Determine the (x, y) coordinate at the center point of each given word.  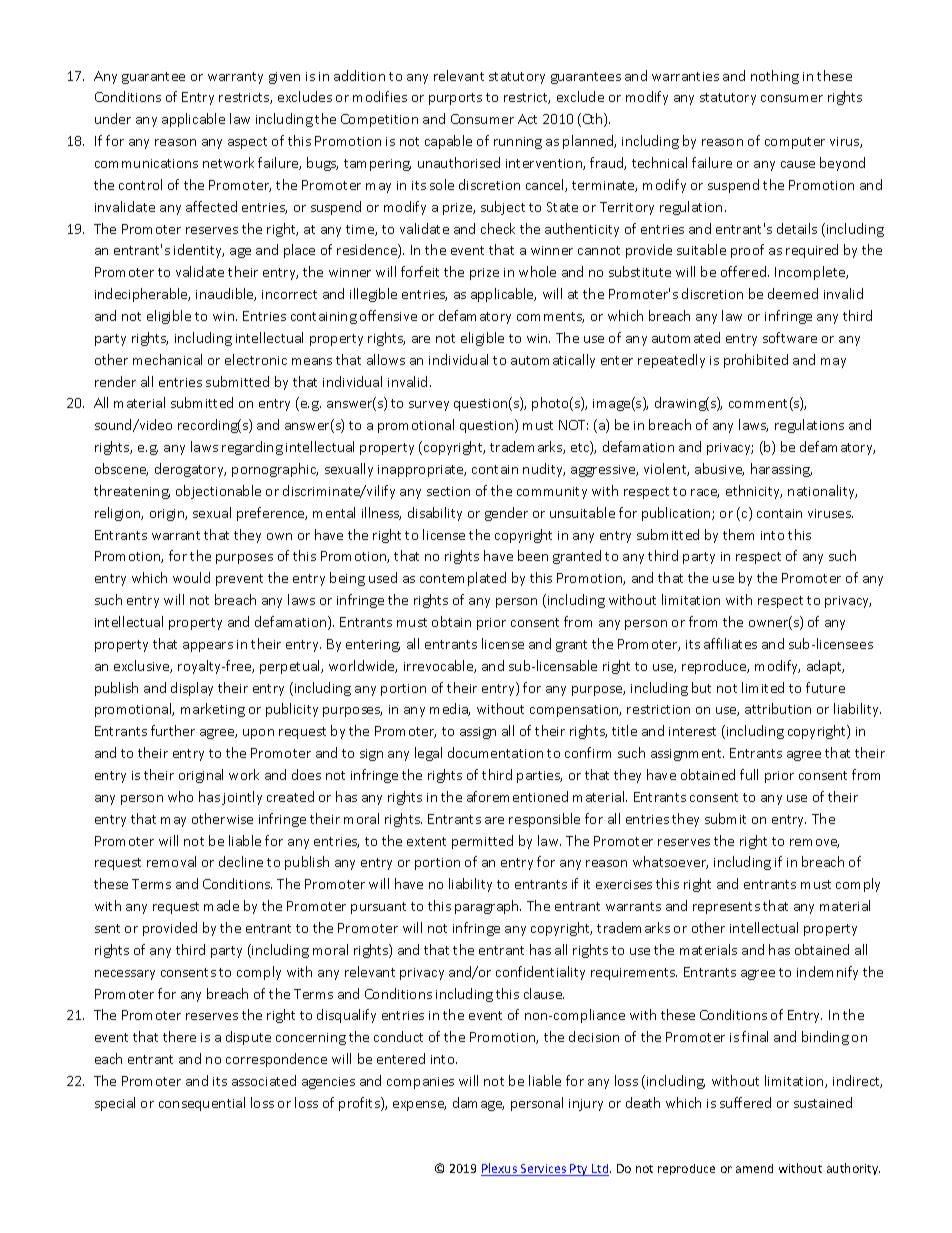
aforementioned (517, 796)
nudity (544, 470)
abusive (719, 469)
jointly (242, 798)
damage (478, 1104)
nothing (775, 77)
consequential (202, 1104)
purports (455, 99)
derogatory (190, 470)
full (749, 774)
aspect (247, 143)
